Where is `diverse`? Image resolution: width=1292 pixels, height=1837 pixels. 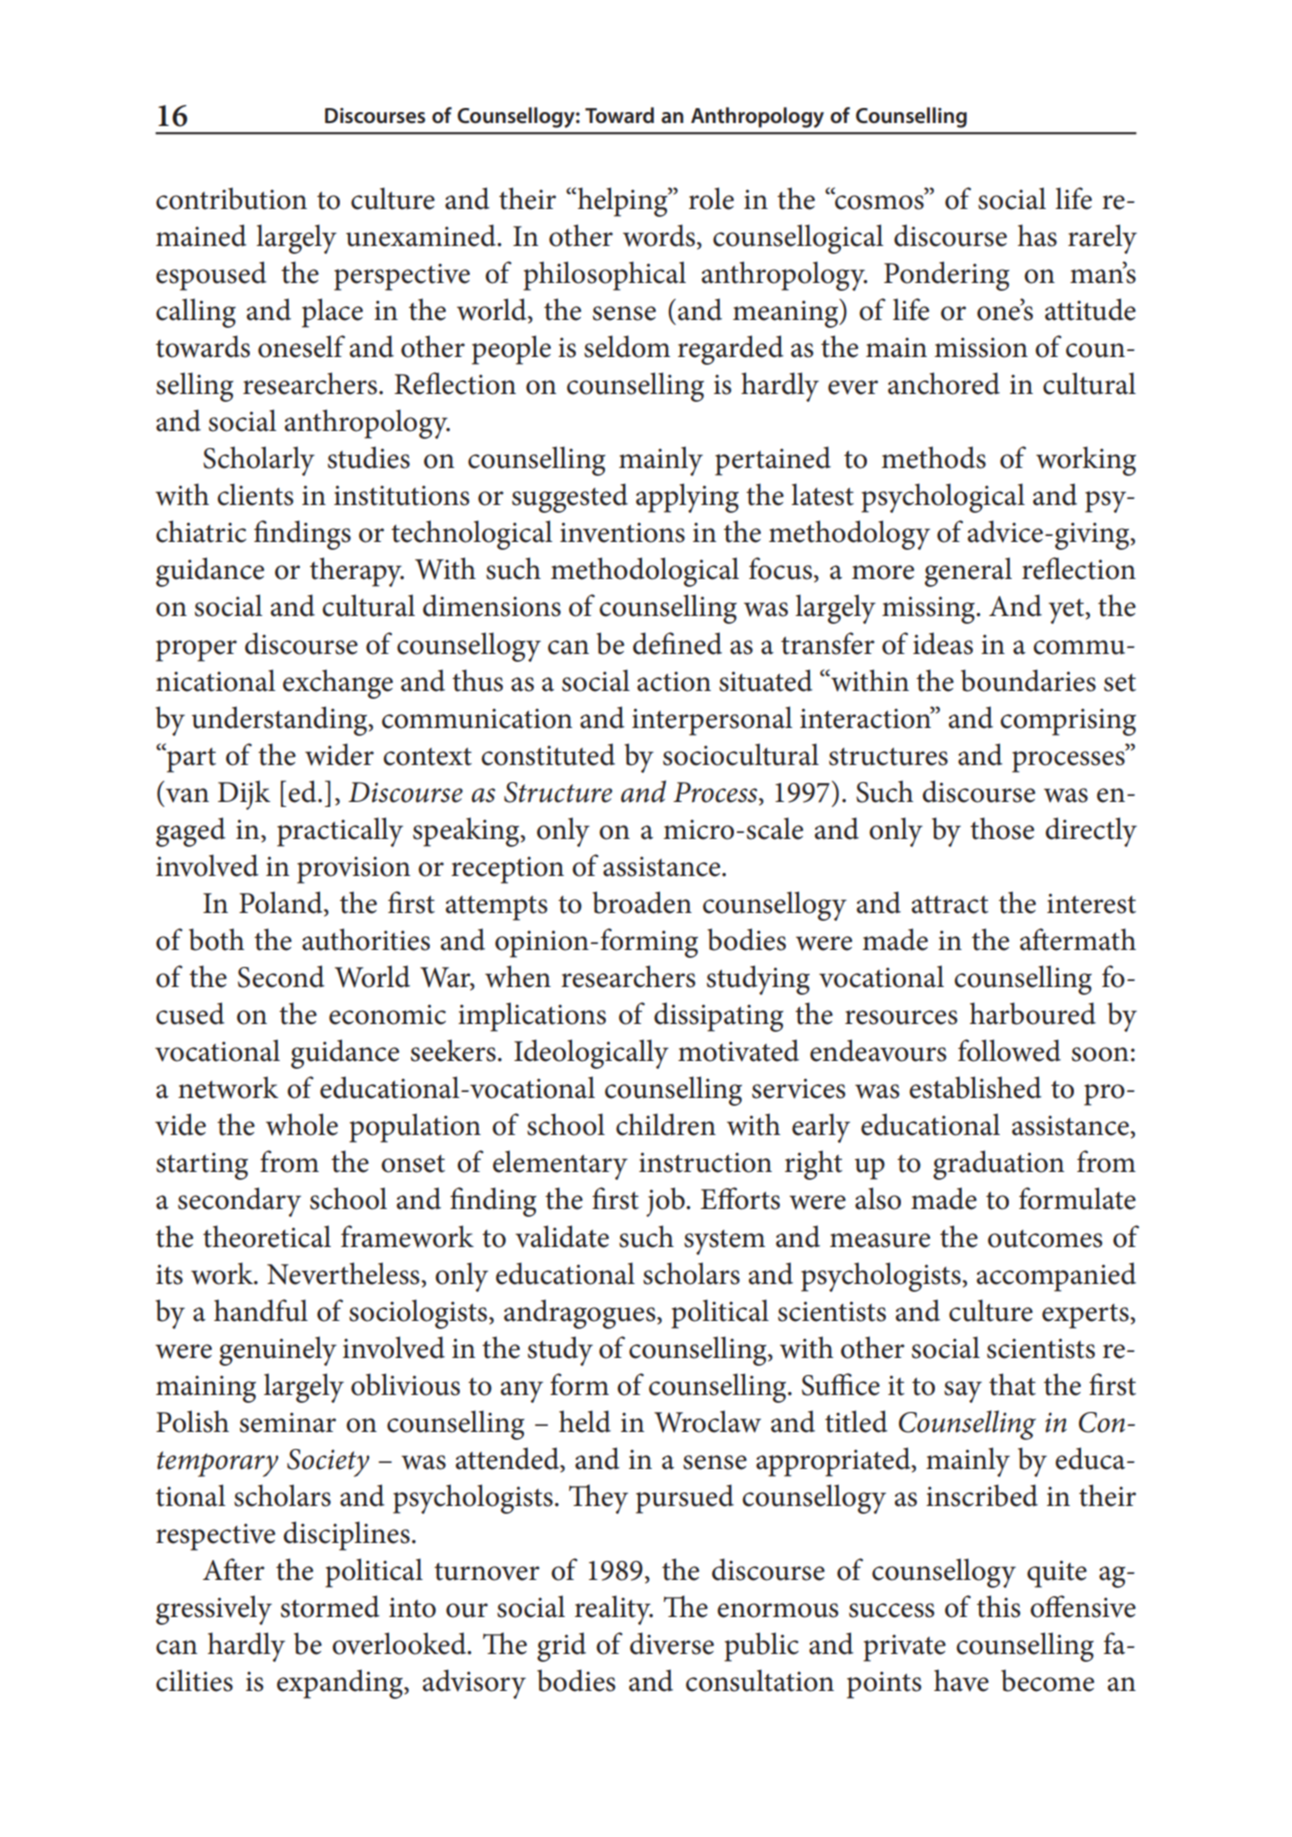 diverse is located at coordinates (672, 1643).
